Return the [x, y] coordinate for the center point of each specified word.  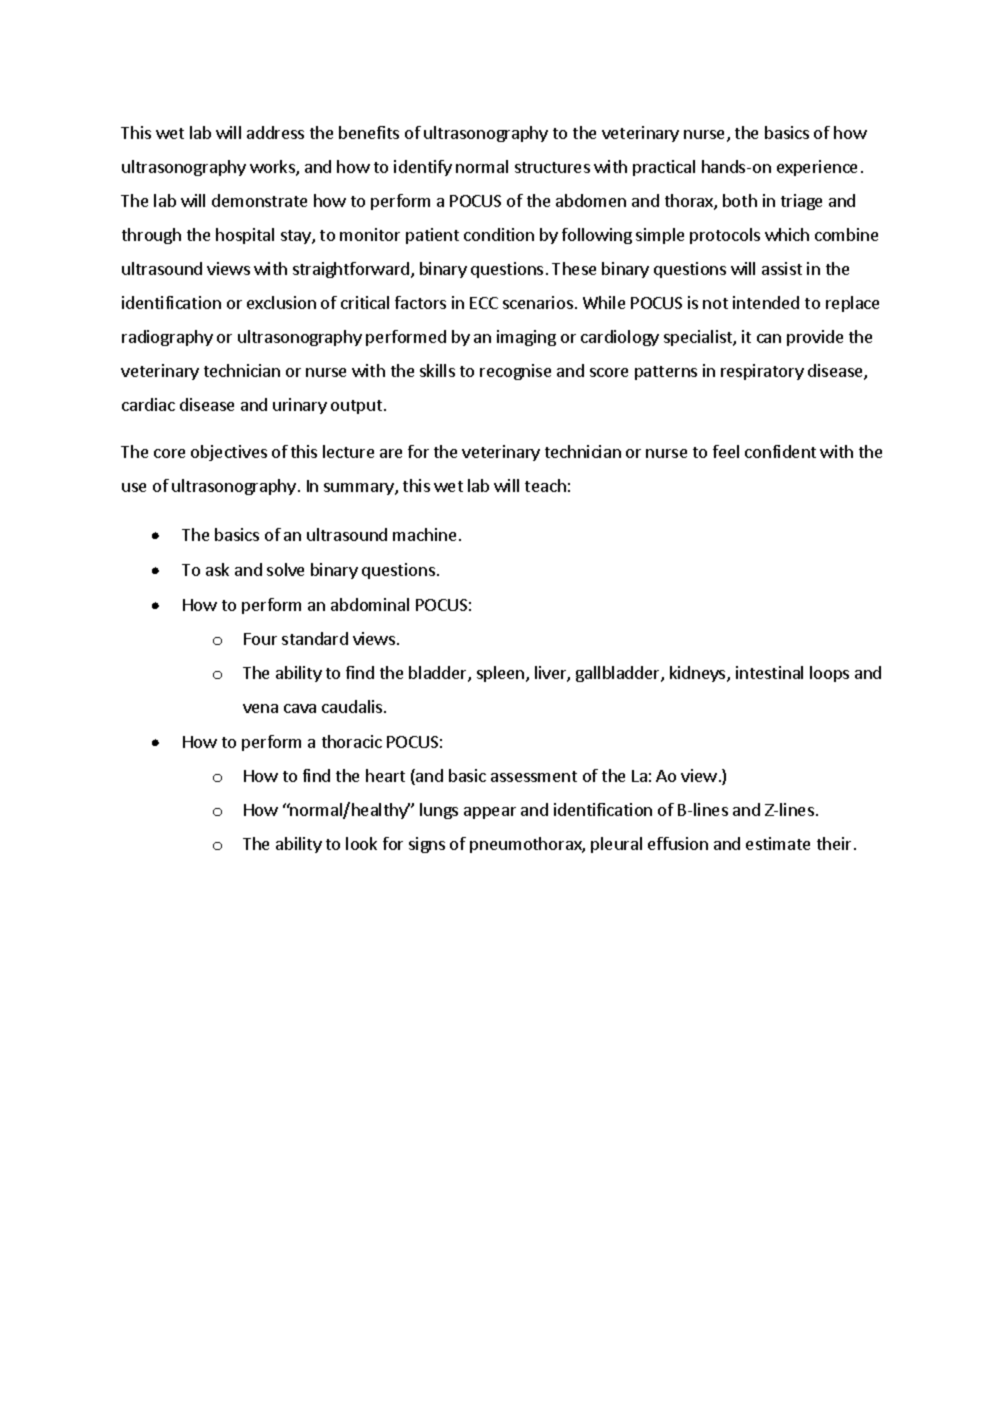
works [273, 168]
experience [817, 168]
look [361, 843]
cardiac [148, 404]
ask [217, 569]
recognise [515, 372]
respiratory [762, 372]
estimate [778, 843]
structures [552, 167]
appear [490, 813]
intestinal [769, 672]
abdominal [370, 604]
